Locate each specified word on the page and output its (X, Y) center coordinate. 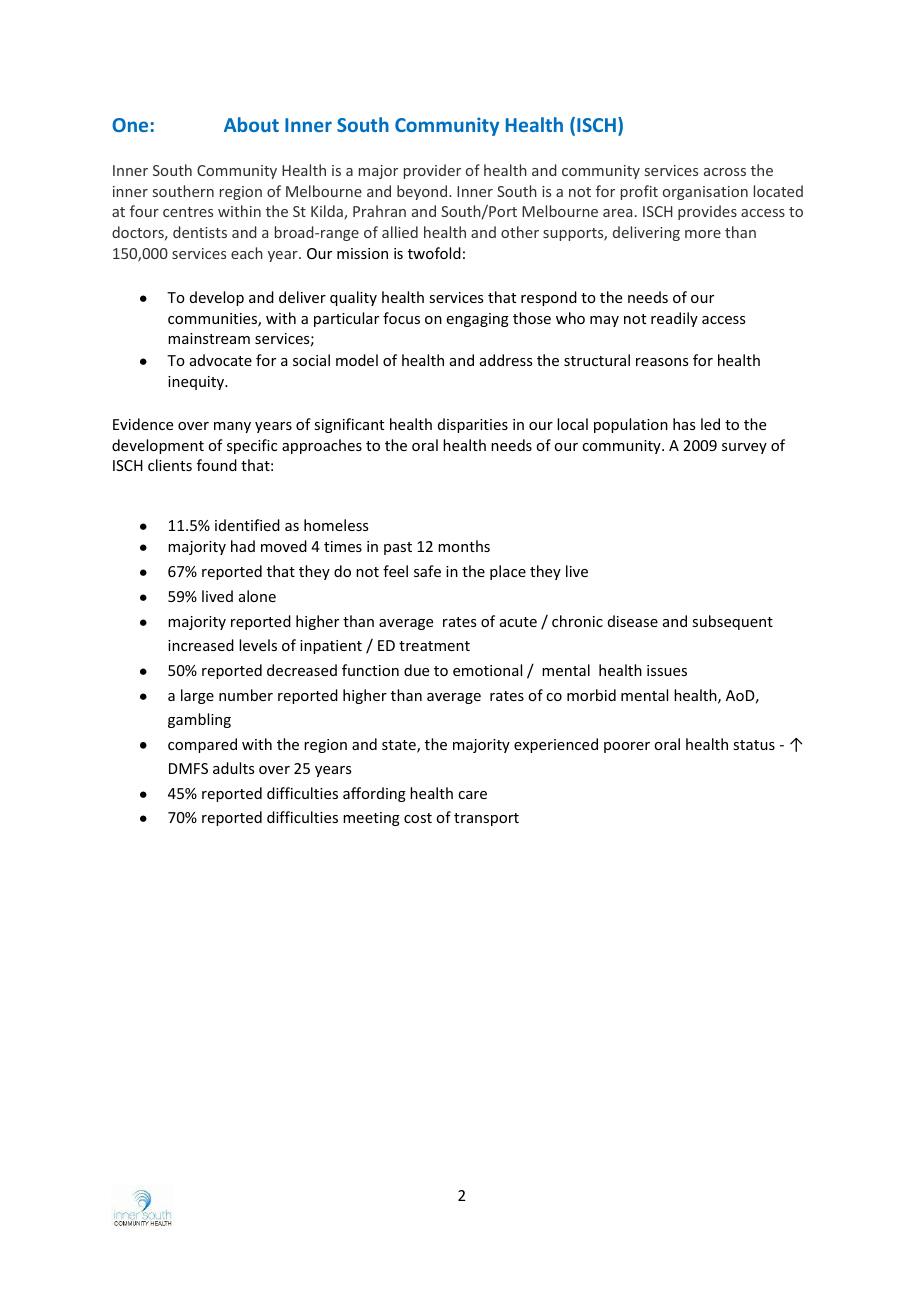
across (725, 172)
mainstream (209, 338)
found (217, 465)
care (472, 795)
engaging (478, 320)
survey (744, 448)
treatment (434, 646)
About (251, 124)
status (754, 745)
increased (201, 645)
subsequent (732, 622)
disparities (473, 425)
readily (674, 319)
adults (233, 768)
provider (432, 171)
